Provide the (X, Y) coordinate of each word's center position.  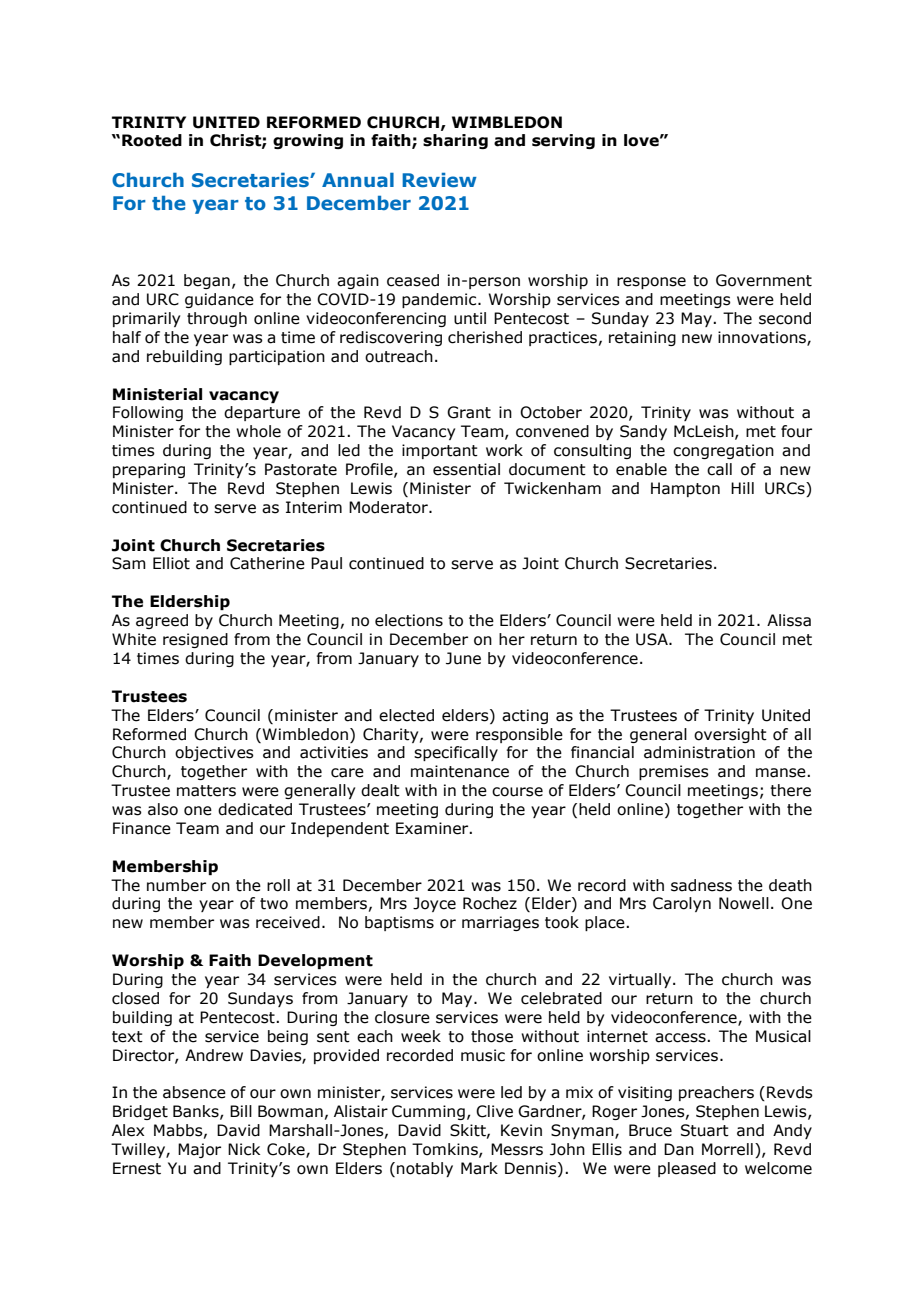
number (176, 885)
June (463, 658)
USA (653, 639)
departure (262, 413)
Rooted (152, 140)
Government (764, 280)
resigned (195, 640)
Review (439, 180)
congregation (723, 451)
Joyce (434, 904)
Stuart (705, 1130)
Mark (479, 1168)
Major (199, 1150)
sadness (701, 885)
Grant (469, 412)
